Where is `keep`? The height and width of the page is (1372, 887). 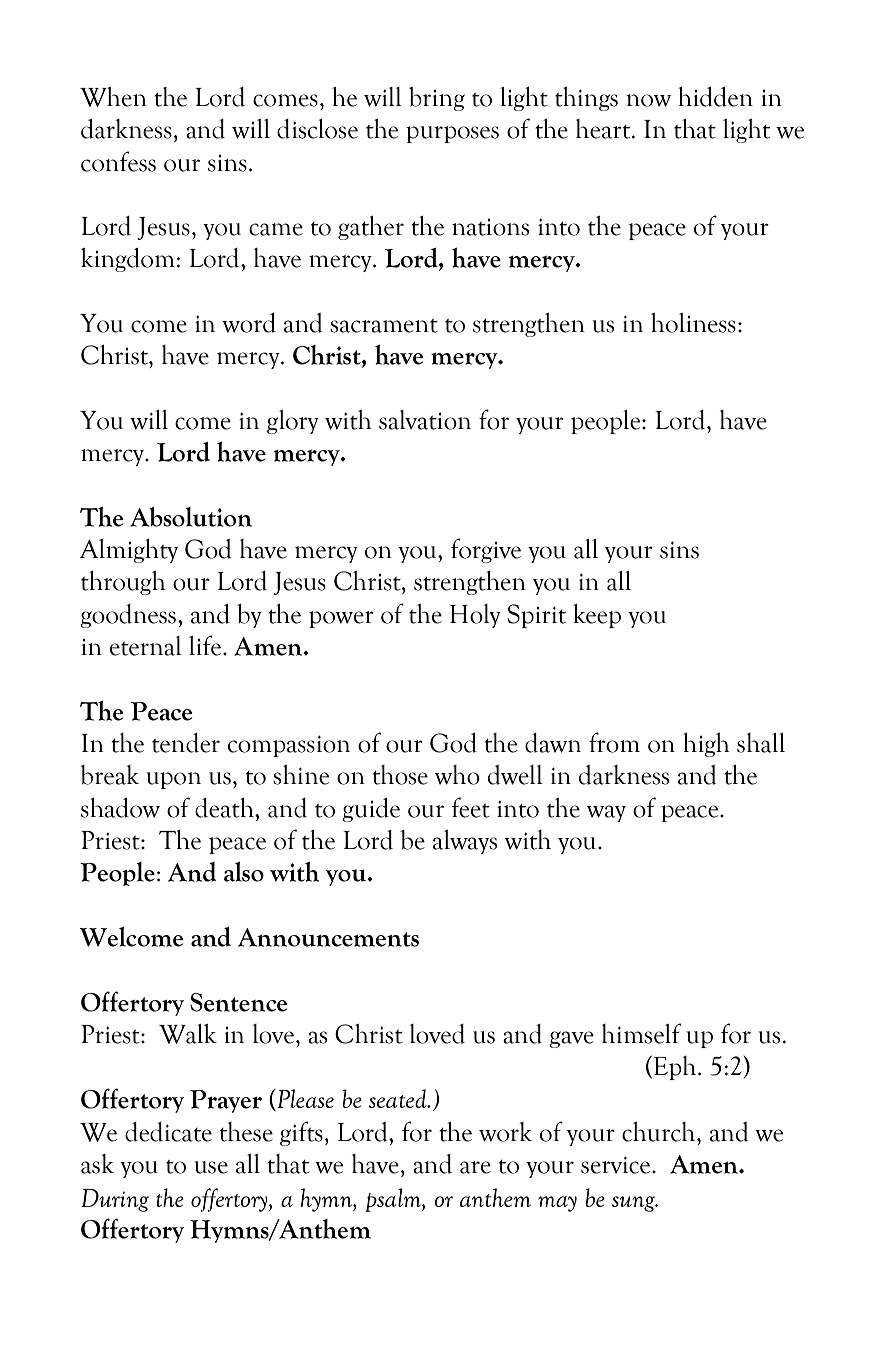 keep is located at coordinates (597, 616).
